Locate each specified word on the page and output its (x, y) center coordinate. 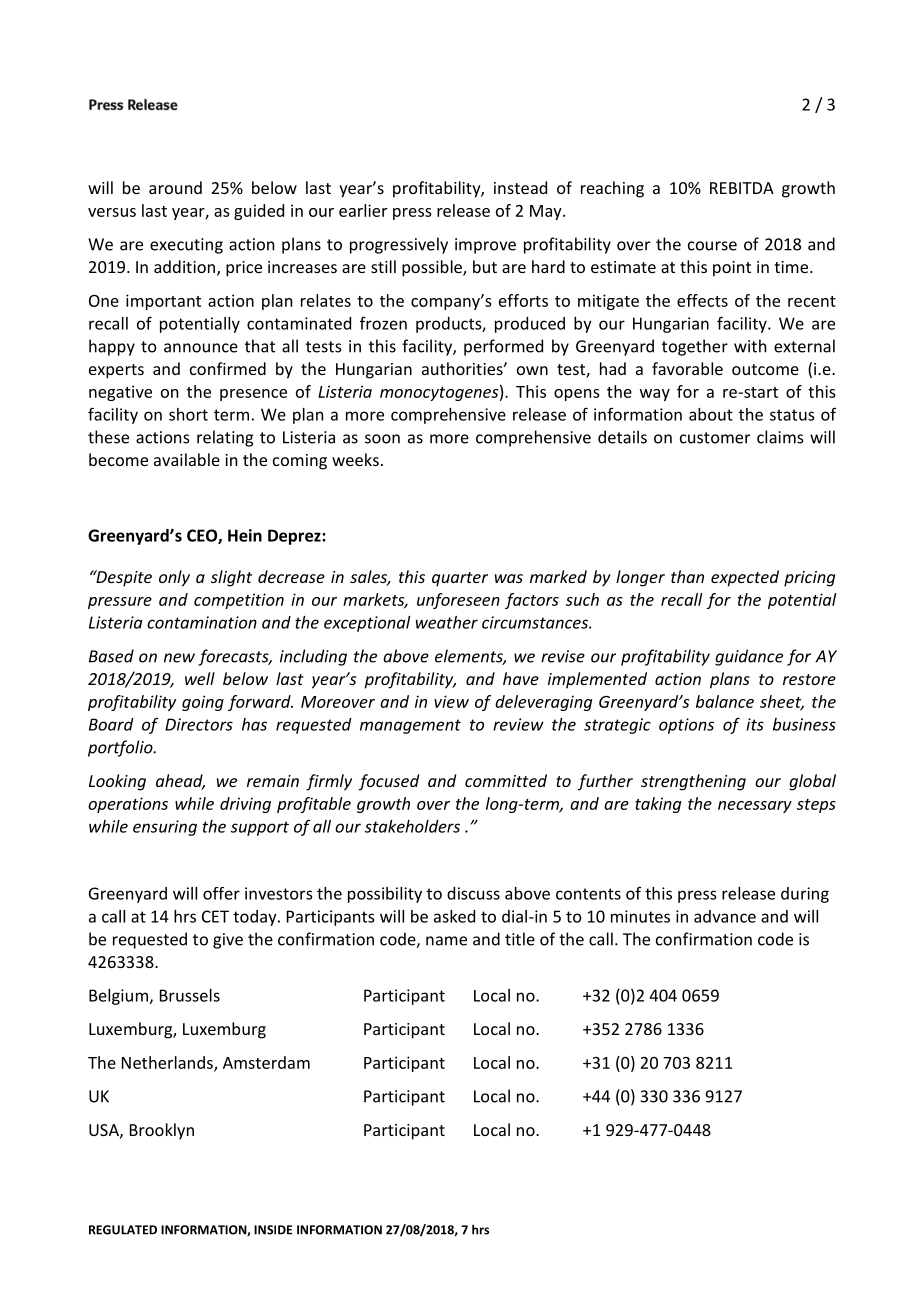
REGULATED (123, 1230)
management (410, 726)
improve (485, 246)
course (712, 246)
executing (186, 246)
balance (725, 701)
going (203, 703)
